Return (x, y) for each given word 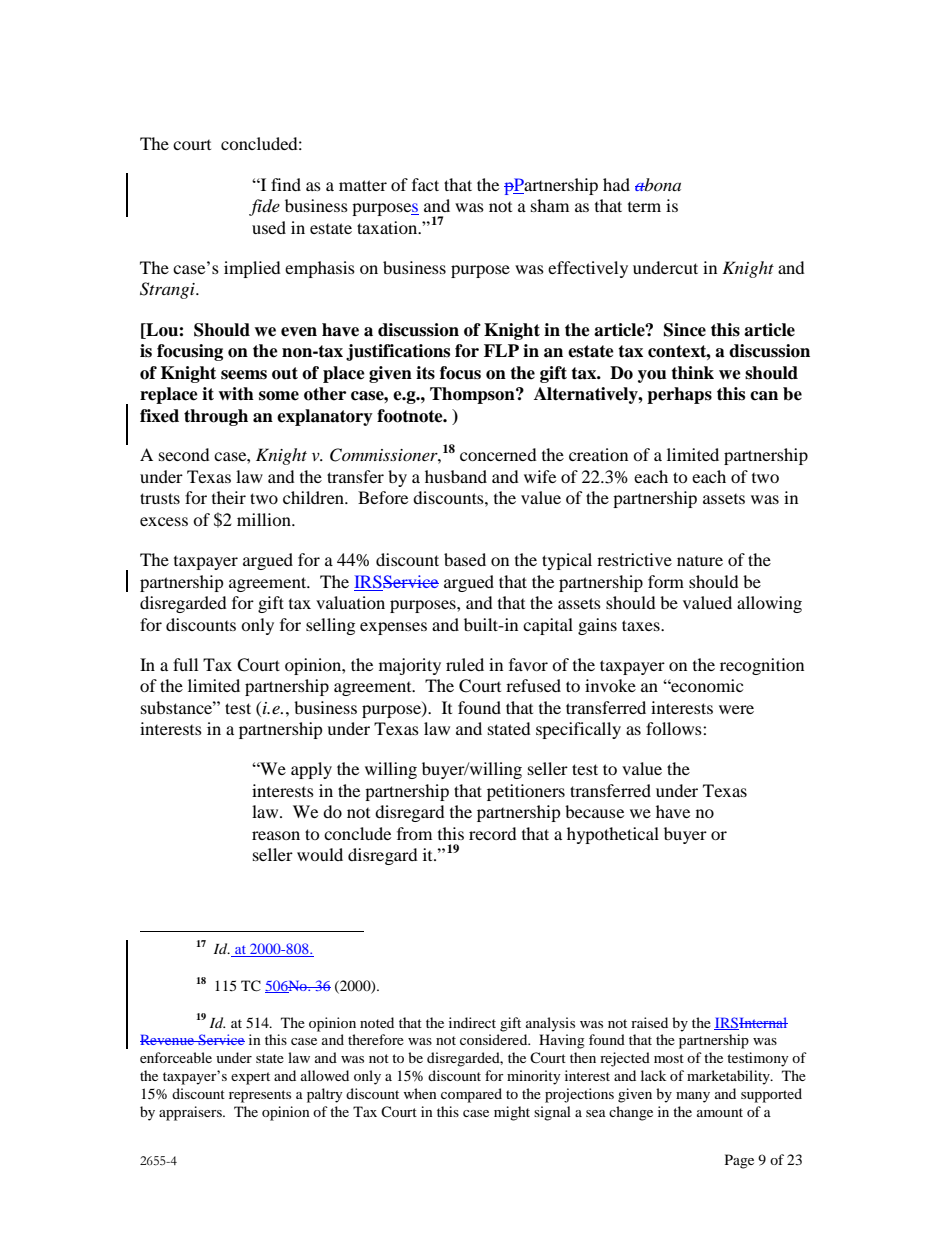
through (216, 417)
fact (425, 184)
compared (471, 1095)
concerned (498, 454)
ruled (465, 664)
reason (276, 835)
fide (264, 207)
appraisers (191, 1113)
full (185, 664)
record (493, 833)
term (644, 207)
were (736, 709)
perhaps (679, 395)
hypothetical (613, 835)
